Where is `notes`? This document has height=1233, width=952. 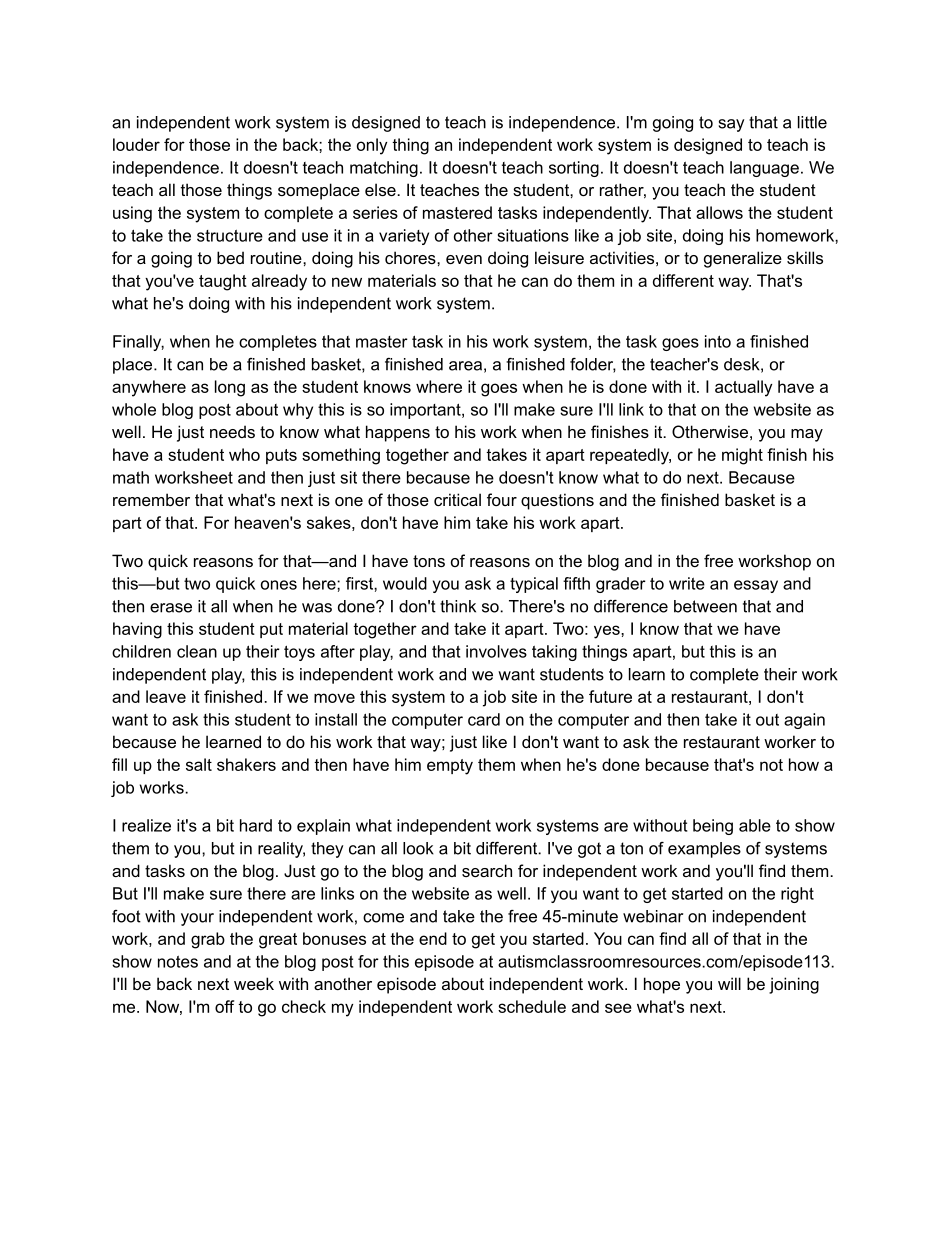
notes is located at coordinates (178, 962).
